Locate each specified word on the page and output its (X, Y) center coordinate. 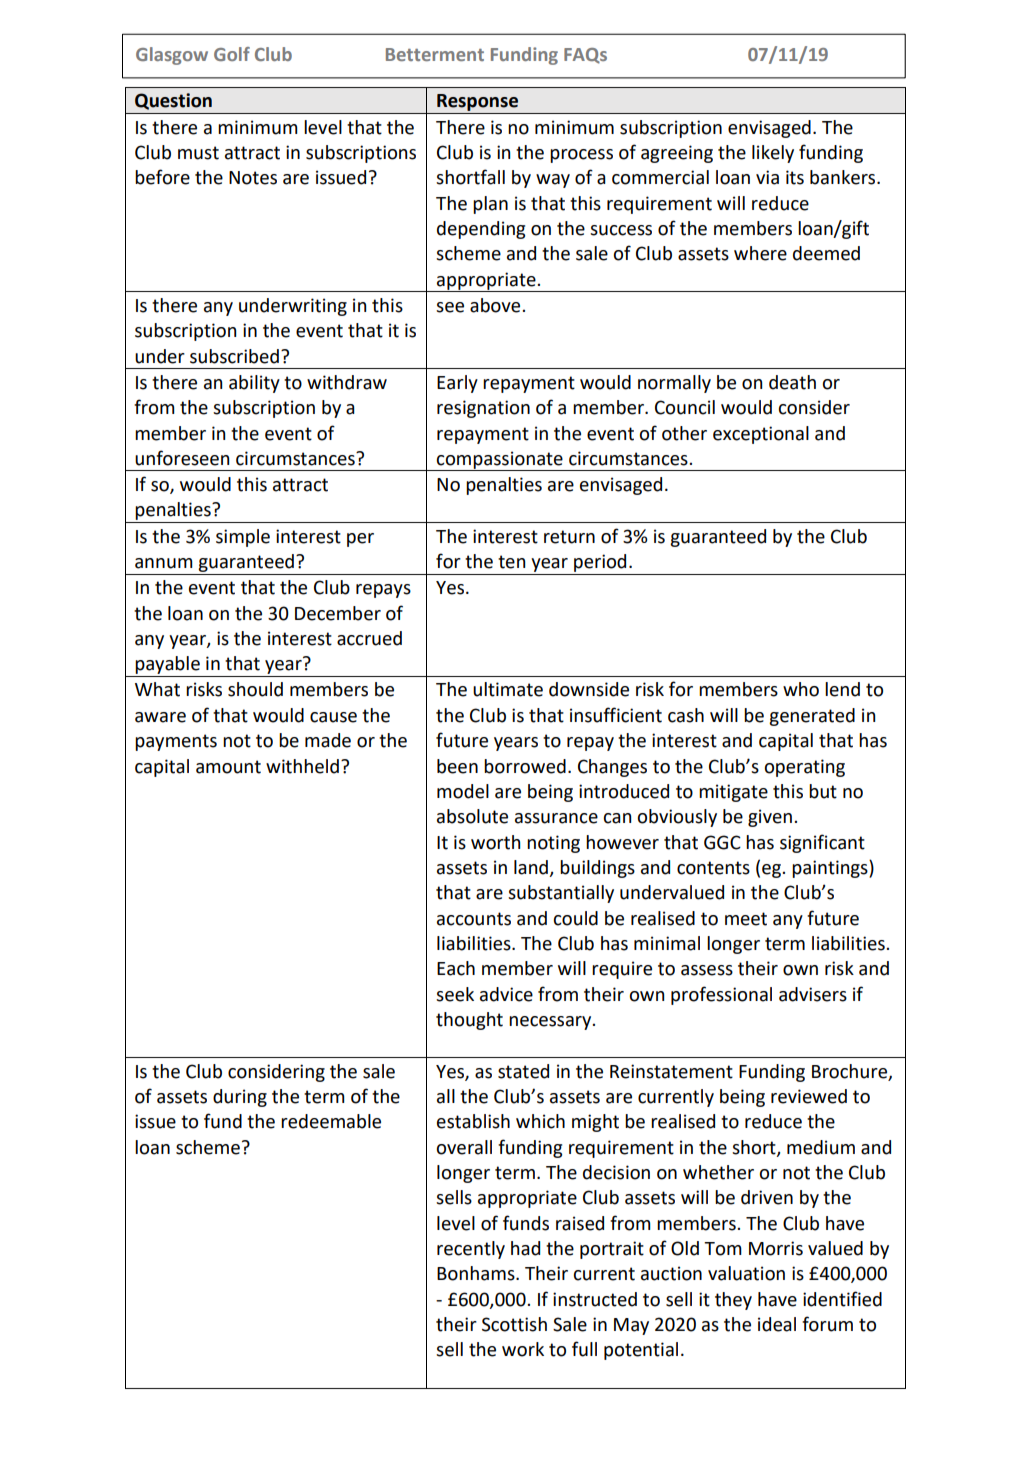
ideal (777, 1324)
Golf (232, 54)
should (255, 689)
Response (477, 102)
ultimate (508, 689)
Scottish (514, 1324)
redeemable (331, 1121)
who (801, 689)
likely (773, 154)
